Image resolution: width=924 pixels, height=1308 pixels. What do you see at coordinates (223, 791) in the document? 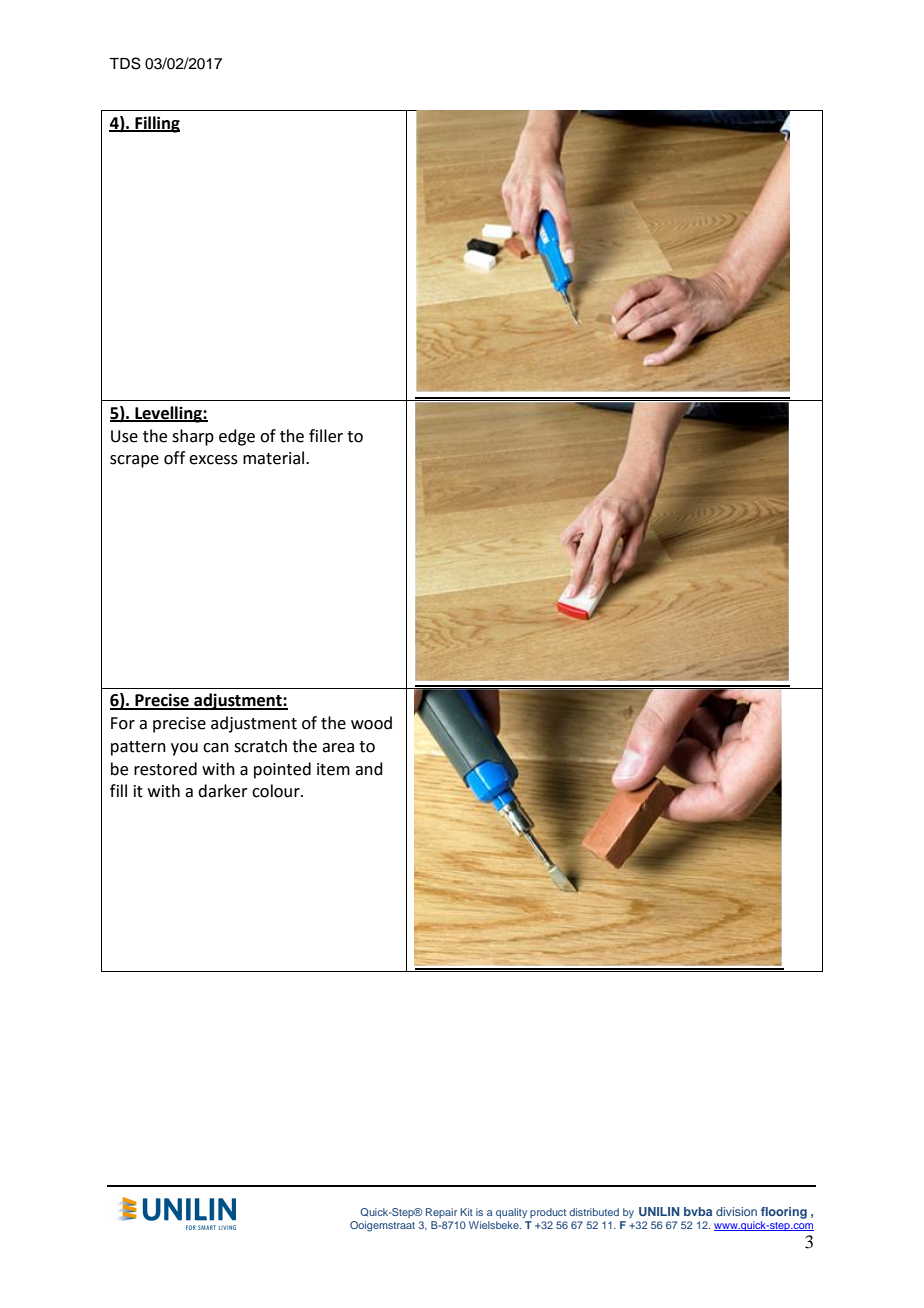
I see `darker` at bounding box center [223, 791].
